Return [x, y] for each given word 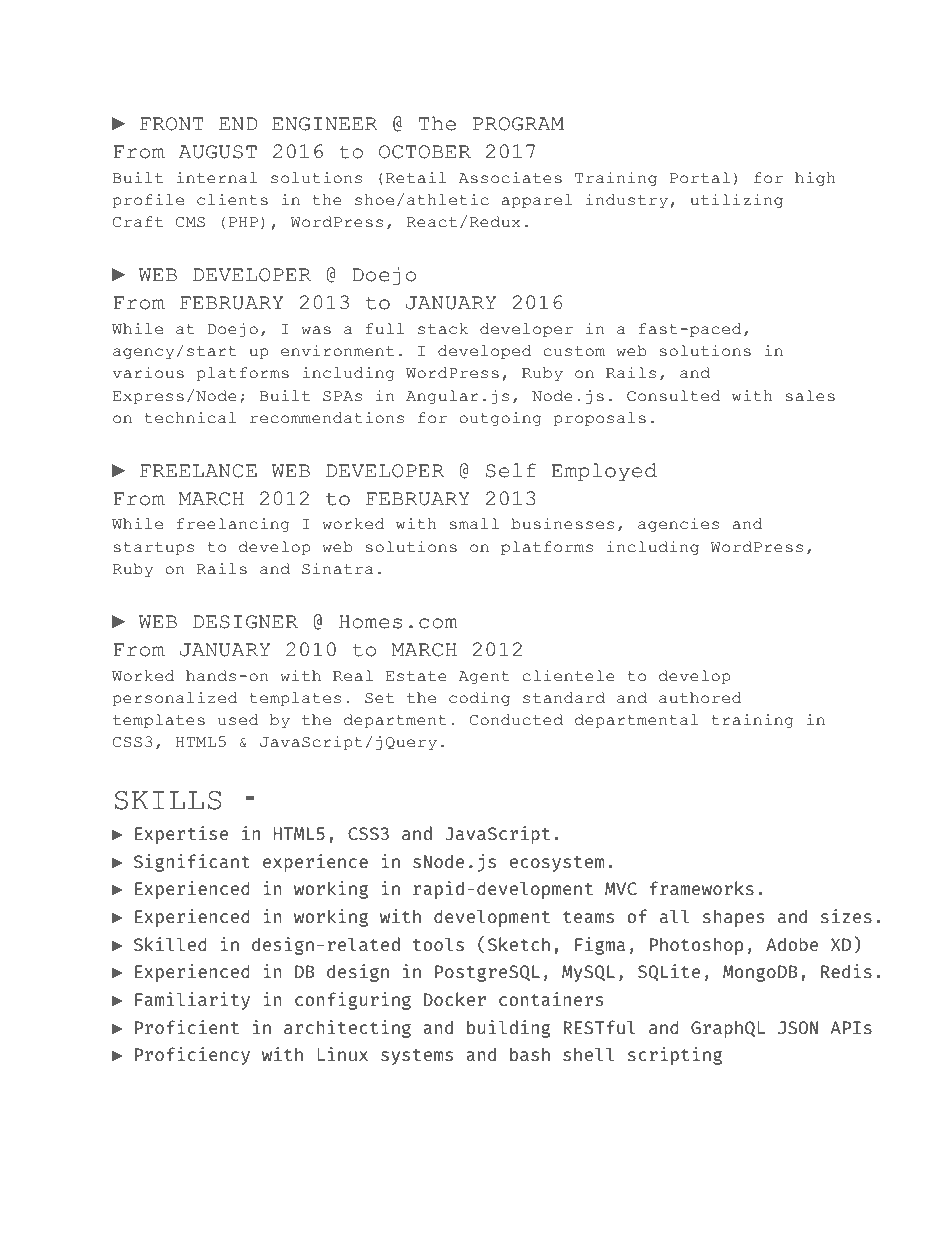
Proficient [187, 1027]
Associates [510, 178]
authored [700, 698]
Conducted [516, 720]
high [815, 179]
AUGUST [218, 152]
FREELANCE [198, 471]
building [509, 1029]
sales [810, 396]
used [238, 720]
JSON [798, 1028]
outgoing [500, 419]
